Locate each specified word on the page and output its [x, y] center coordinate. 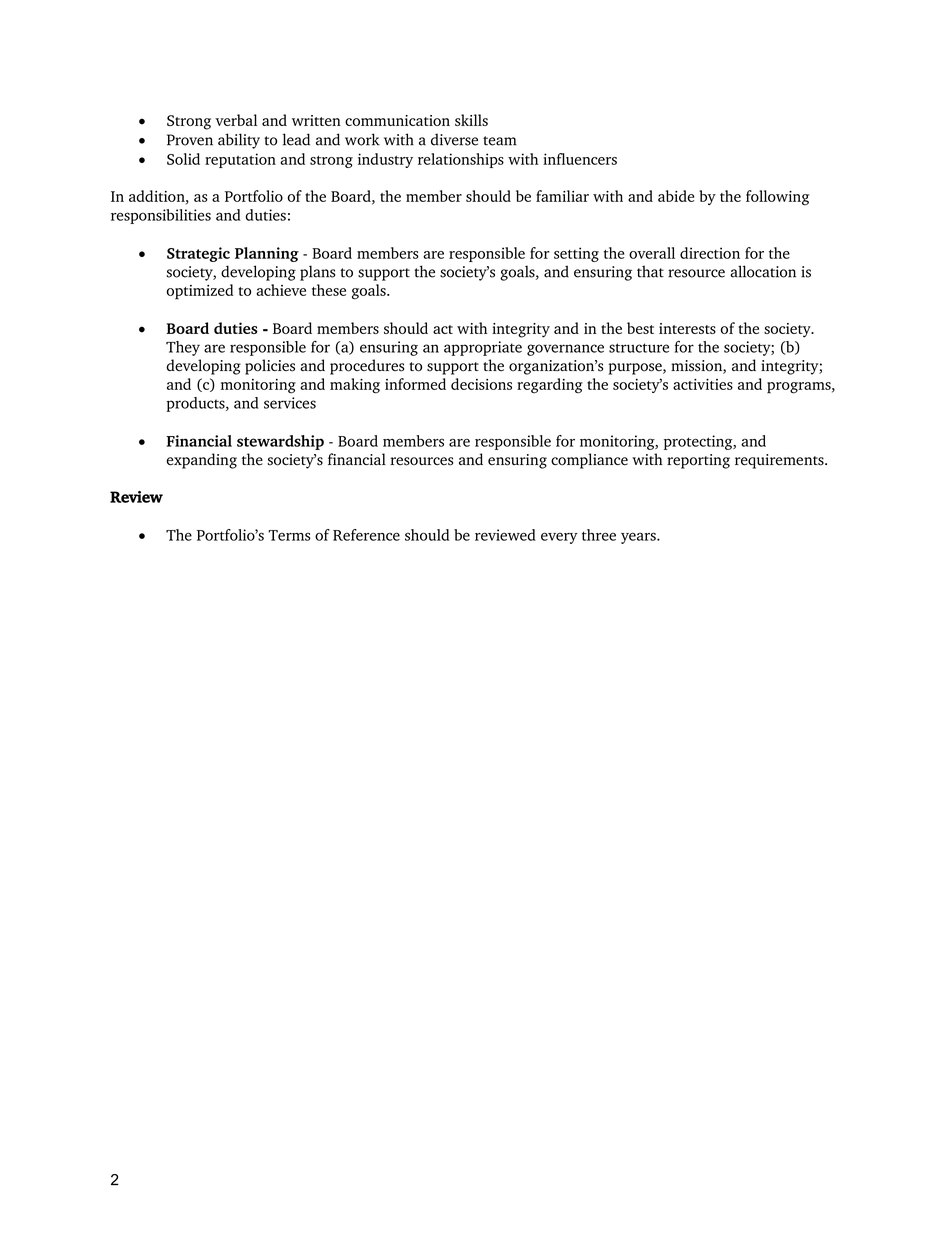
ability [239, 141]
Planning [267, 254]
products [196, 404]
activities [703, 384]
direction [710, 253]
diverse [454, 139]
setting [576, 254]
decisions [481, 384]
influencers [580, 159]
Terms [289, 535]
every [559, 538]
